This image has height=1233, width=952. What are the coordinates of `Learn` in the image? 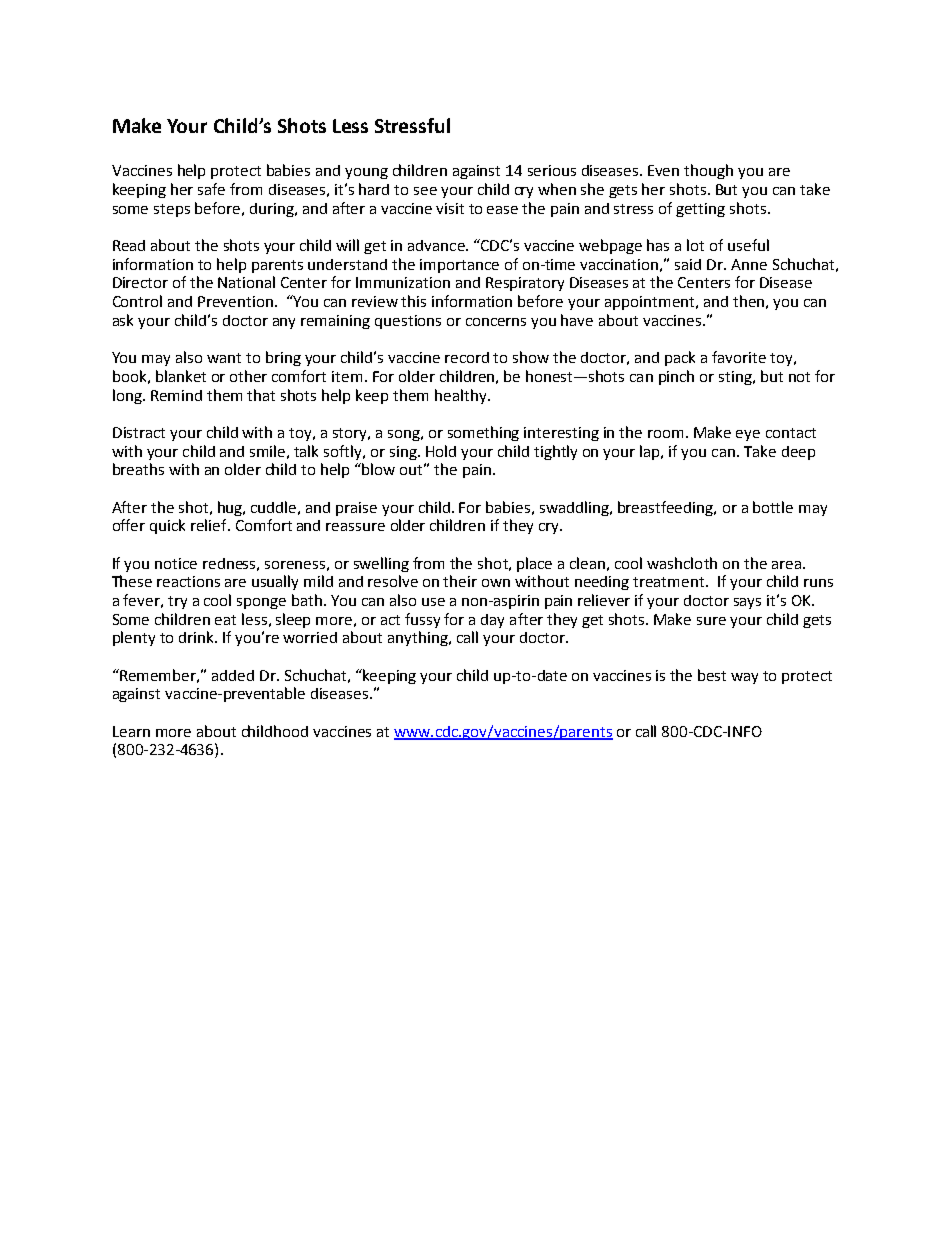 It's located at (131, 731).
